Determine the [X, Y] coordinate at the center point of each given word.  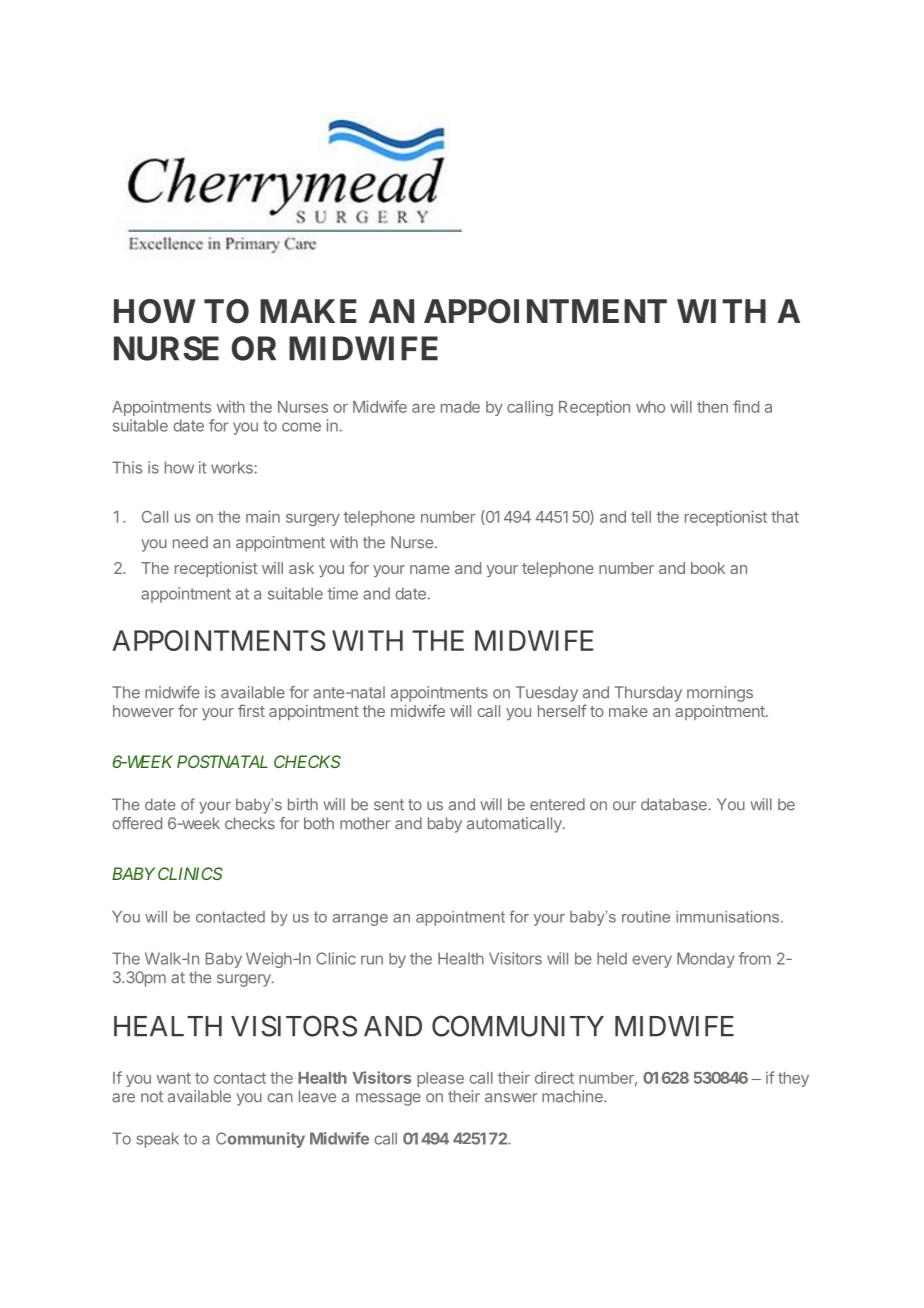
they [793, 1079]
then [712, 407]
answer [511, 1098]
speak [157, 1140]
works [233, 467]
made [460, 407]
